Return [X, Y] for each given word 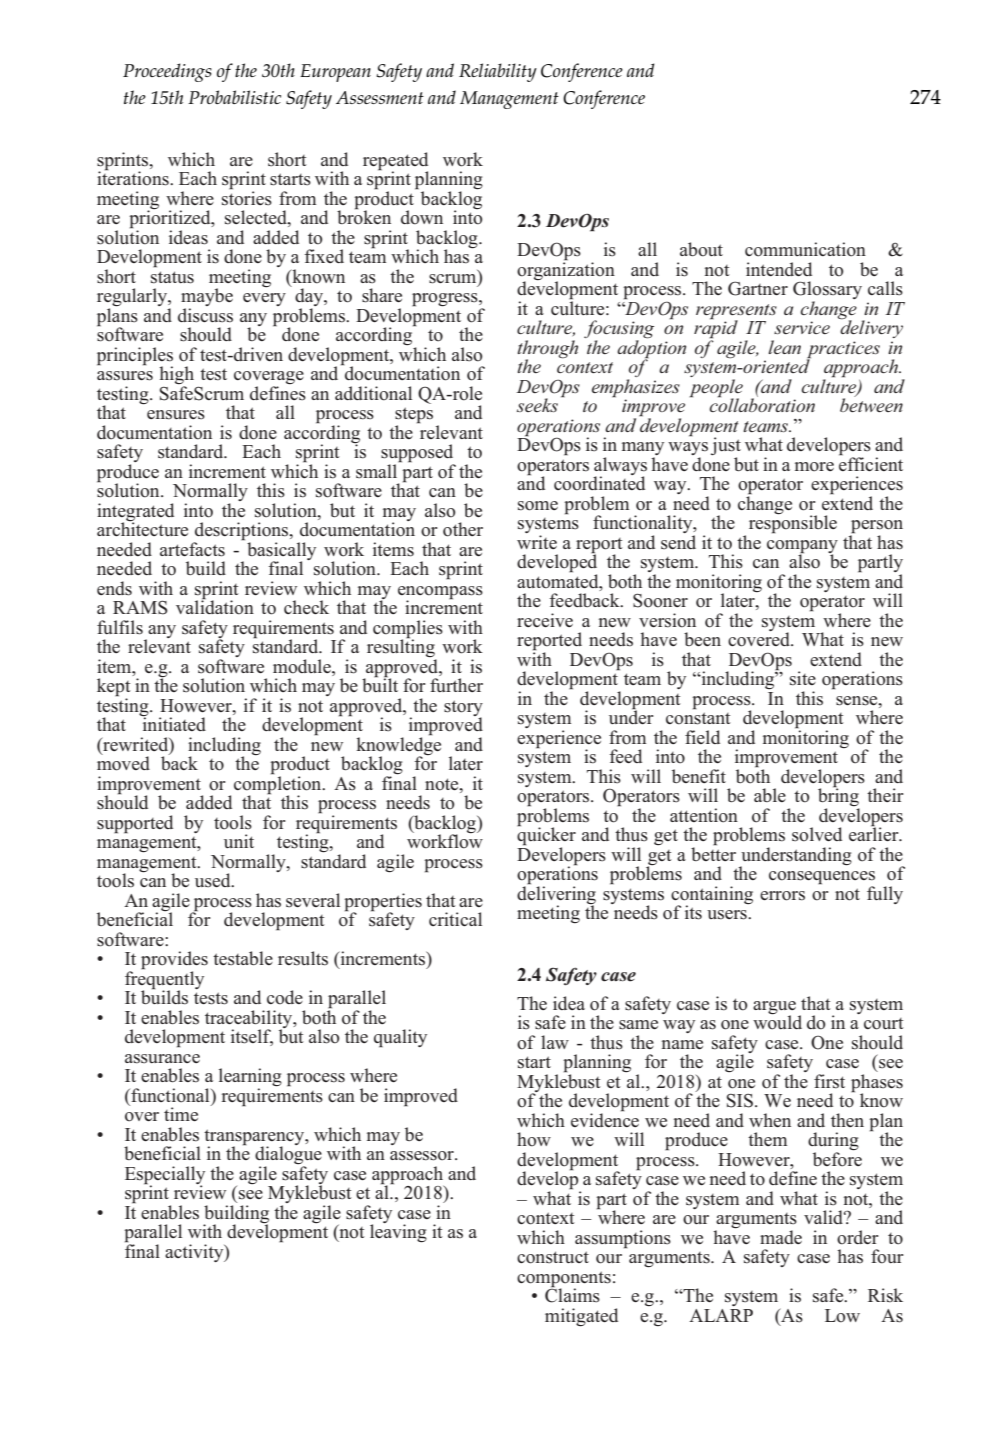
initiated [173, 723]
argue [774, 1009]
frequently [164, 980]
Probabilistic [234, 97]
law [555, 1042]
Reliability [498, 72]
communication [805, 249]
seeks [537, 405]
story [463, 709]
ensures [176, 415]
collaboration [762, 404]
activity [195, 1253]
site [803, 678]
